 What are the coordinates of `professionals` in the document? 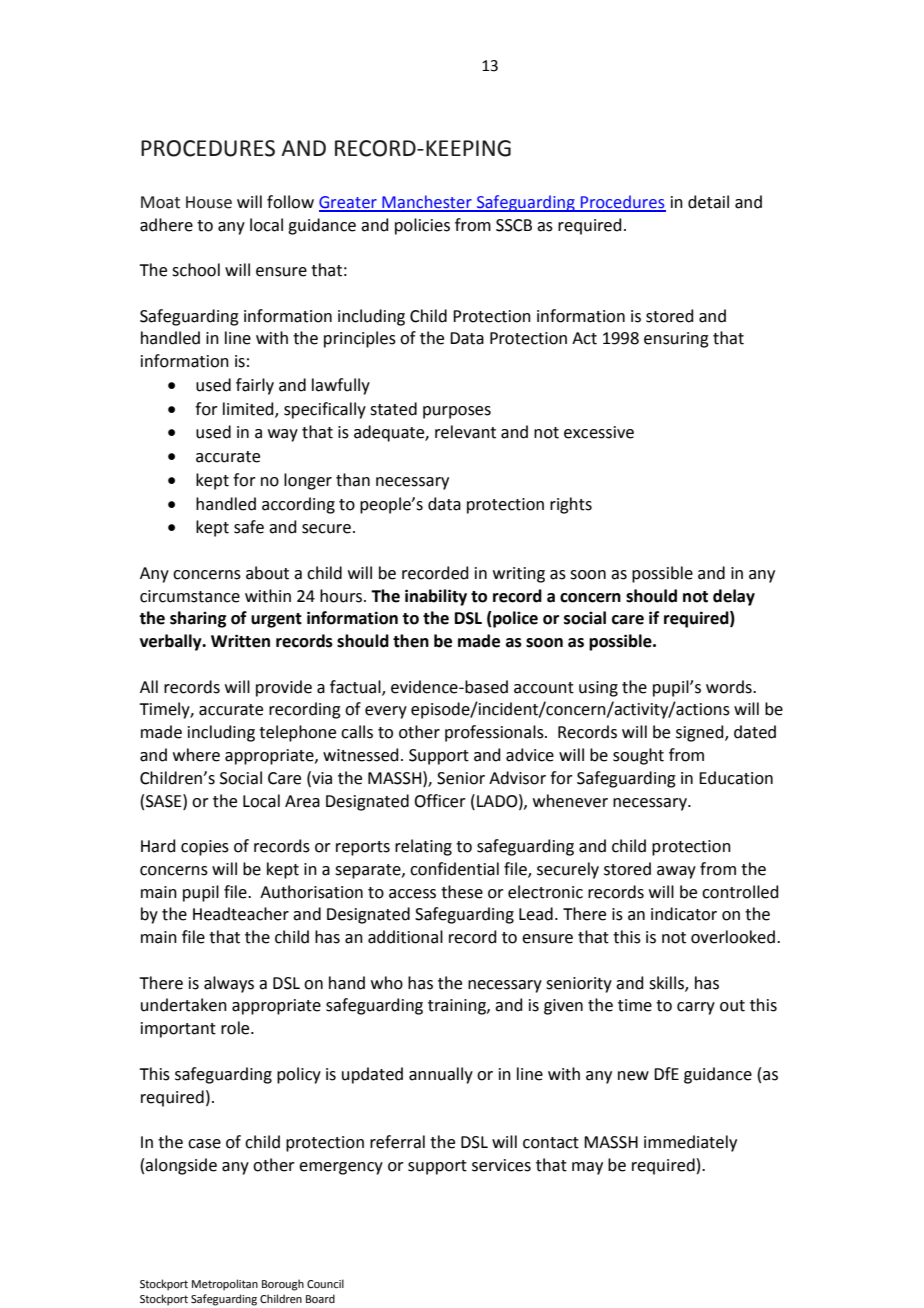 It's located at (495, 733).
